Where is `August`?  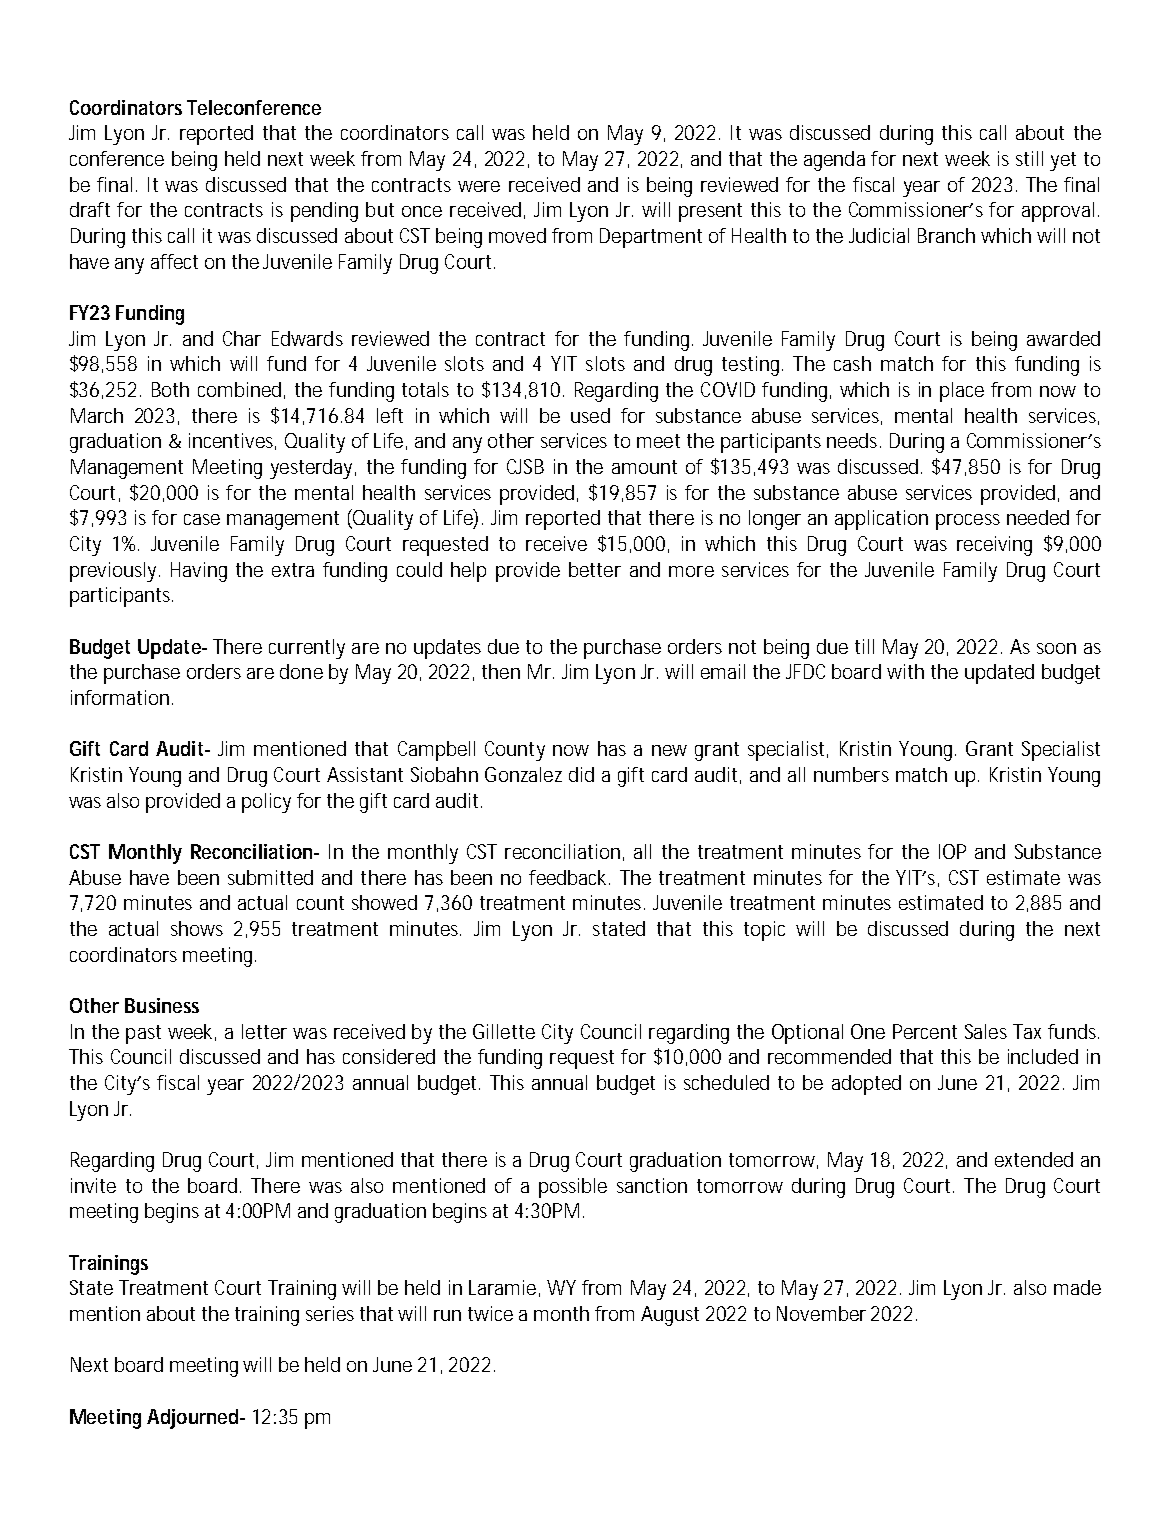
August is located at coordinates (670, 1316).
